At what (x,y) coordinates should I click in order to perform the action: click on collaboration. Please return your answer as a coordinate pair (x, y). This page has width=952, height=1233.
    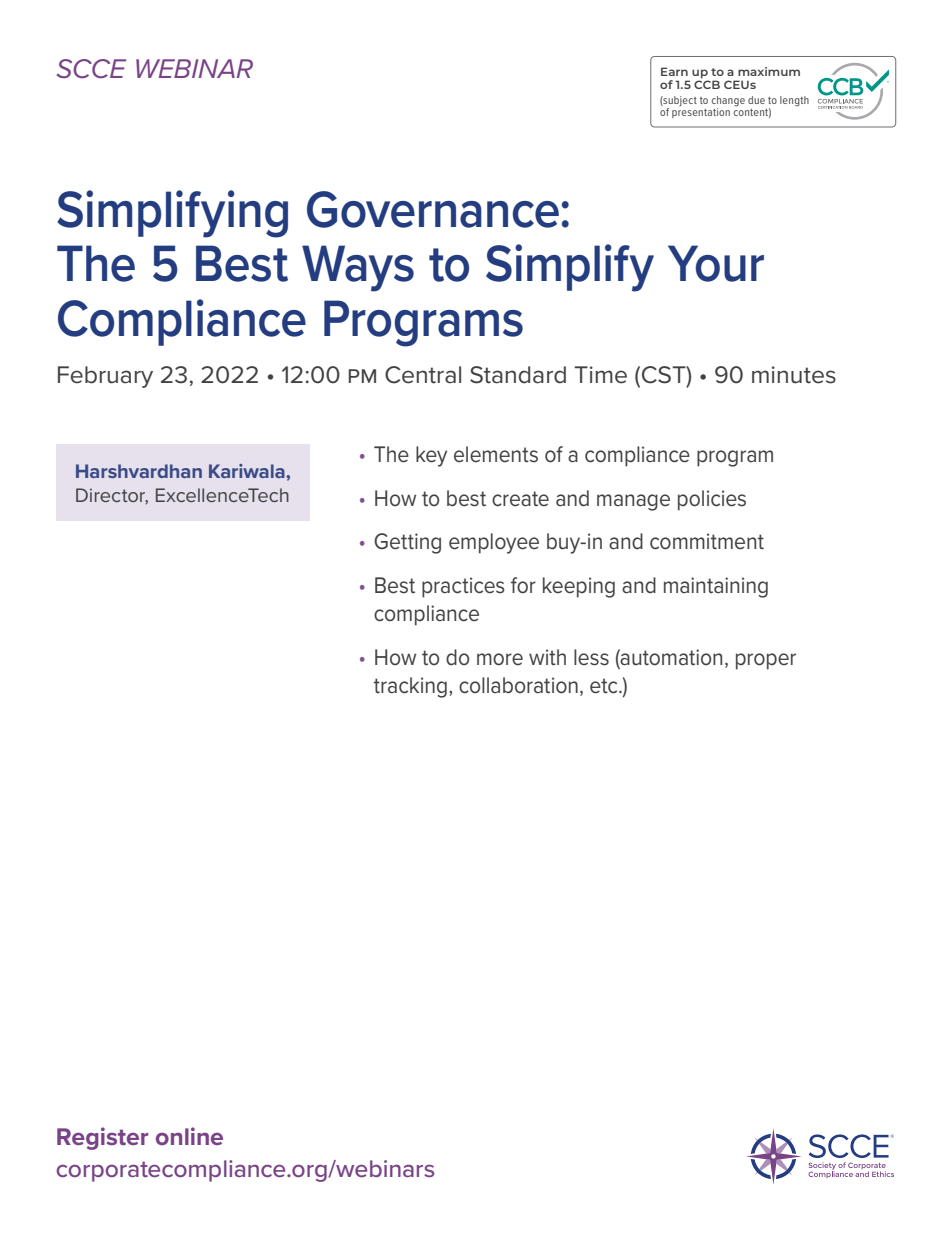
    Looking at the image, I should click on (518, 685).
